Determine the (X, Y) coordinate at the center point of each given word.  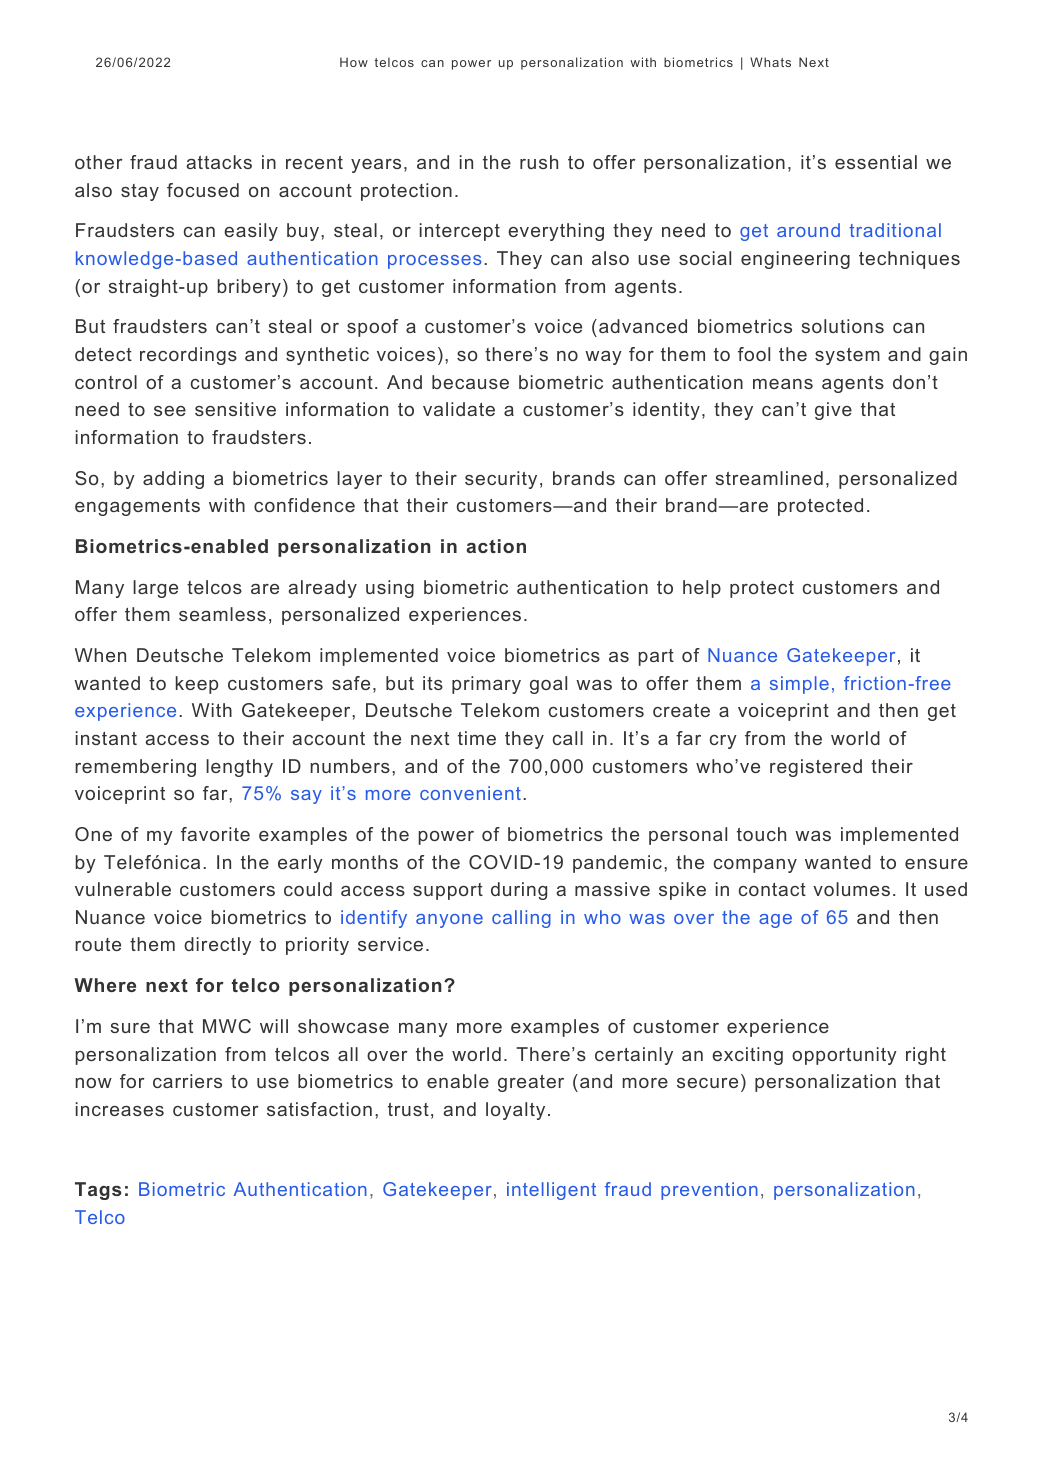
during (519, 891)
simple (799, 685)
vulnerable (123, 889)
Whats (770, 62)
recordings (188, 356)
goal (548, 685)
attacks (219, 162)
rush (539, 162)
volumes (851, 889)
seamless (222, 614)
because (470, 382)
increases (120, 1109)
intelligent (551, 1191)
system (847, 356)
